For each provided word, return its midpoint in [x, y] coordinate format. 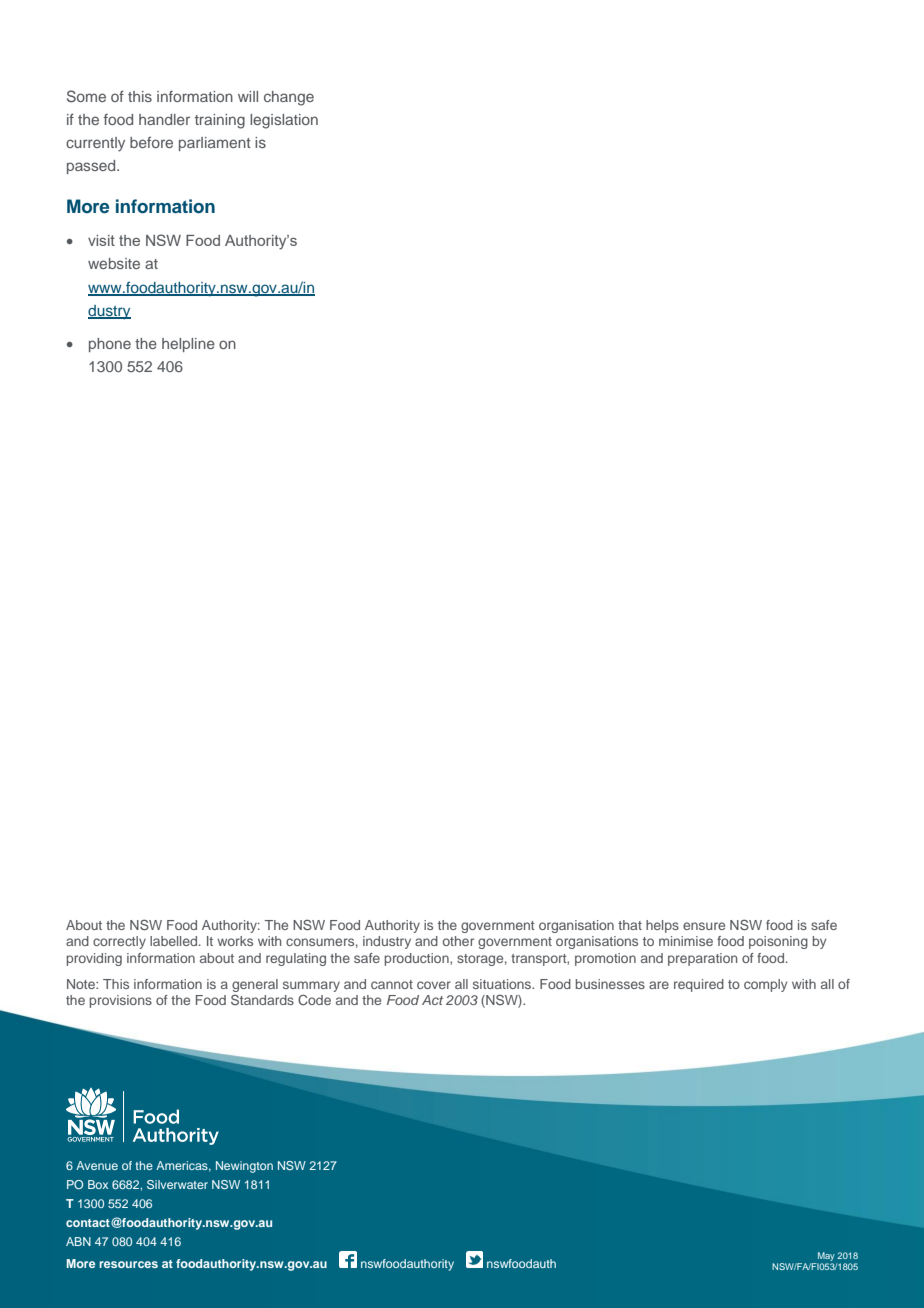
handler [164, 119]
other [458, 941]
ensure [704, 926]
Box [98, 1184]
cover [434, 985]
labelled [175, 941]
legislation [284, 121]
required [699, 985]
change [289, 98]
